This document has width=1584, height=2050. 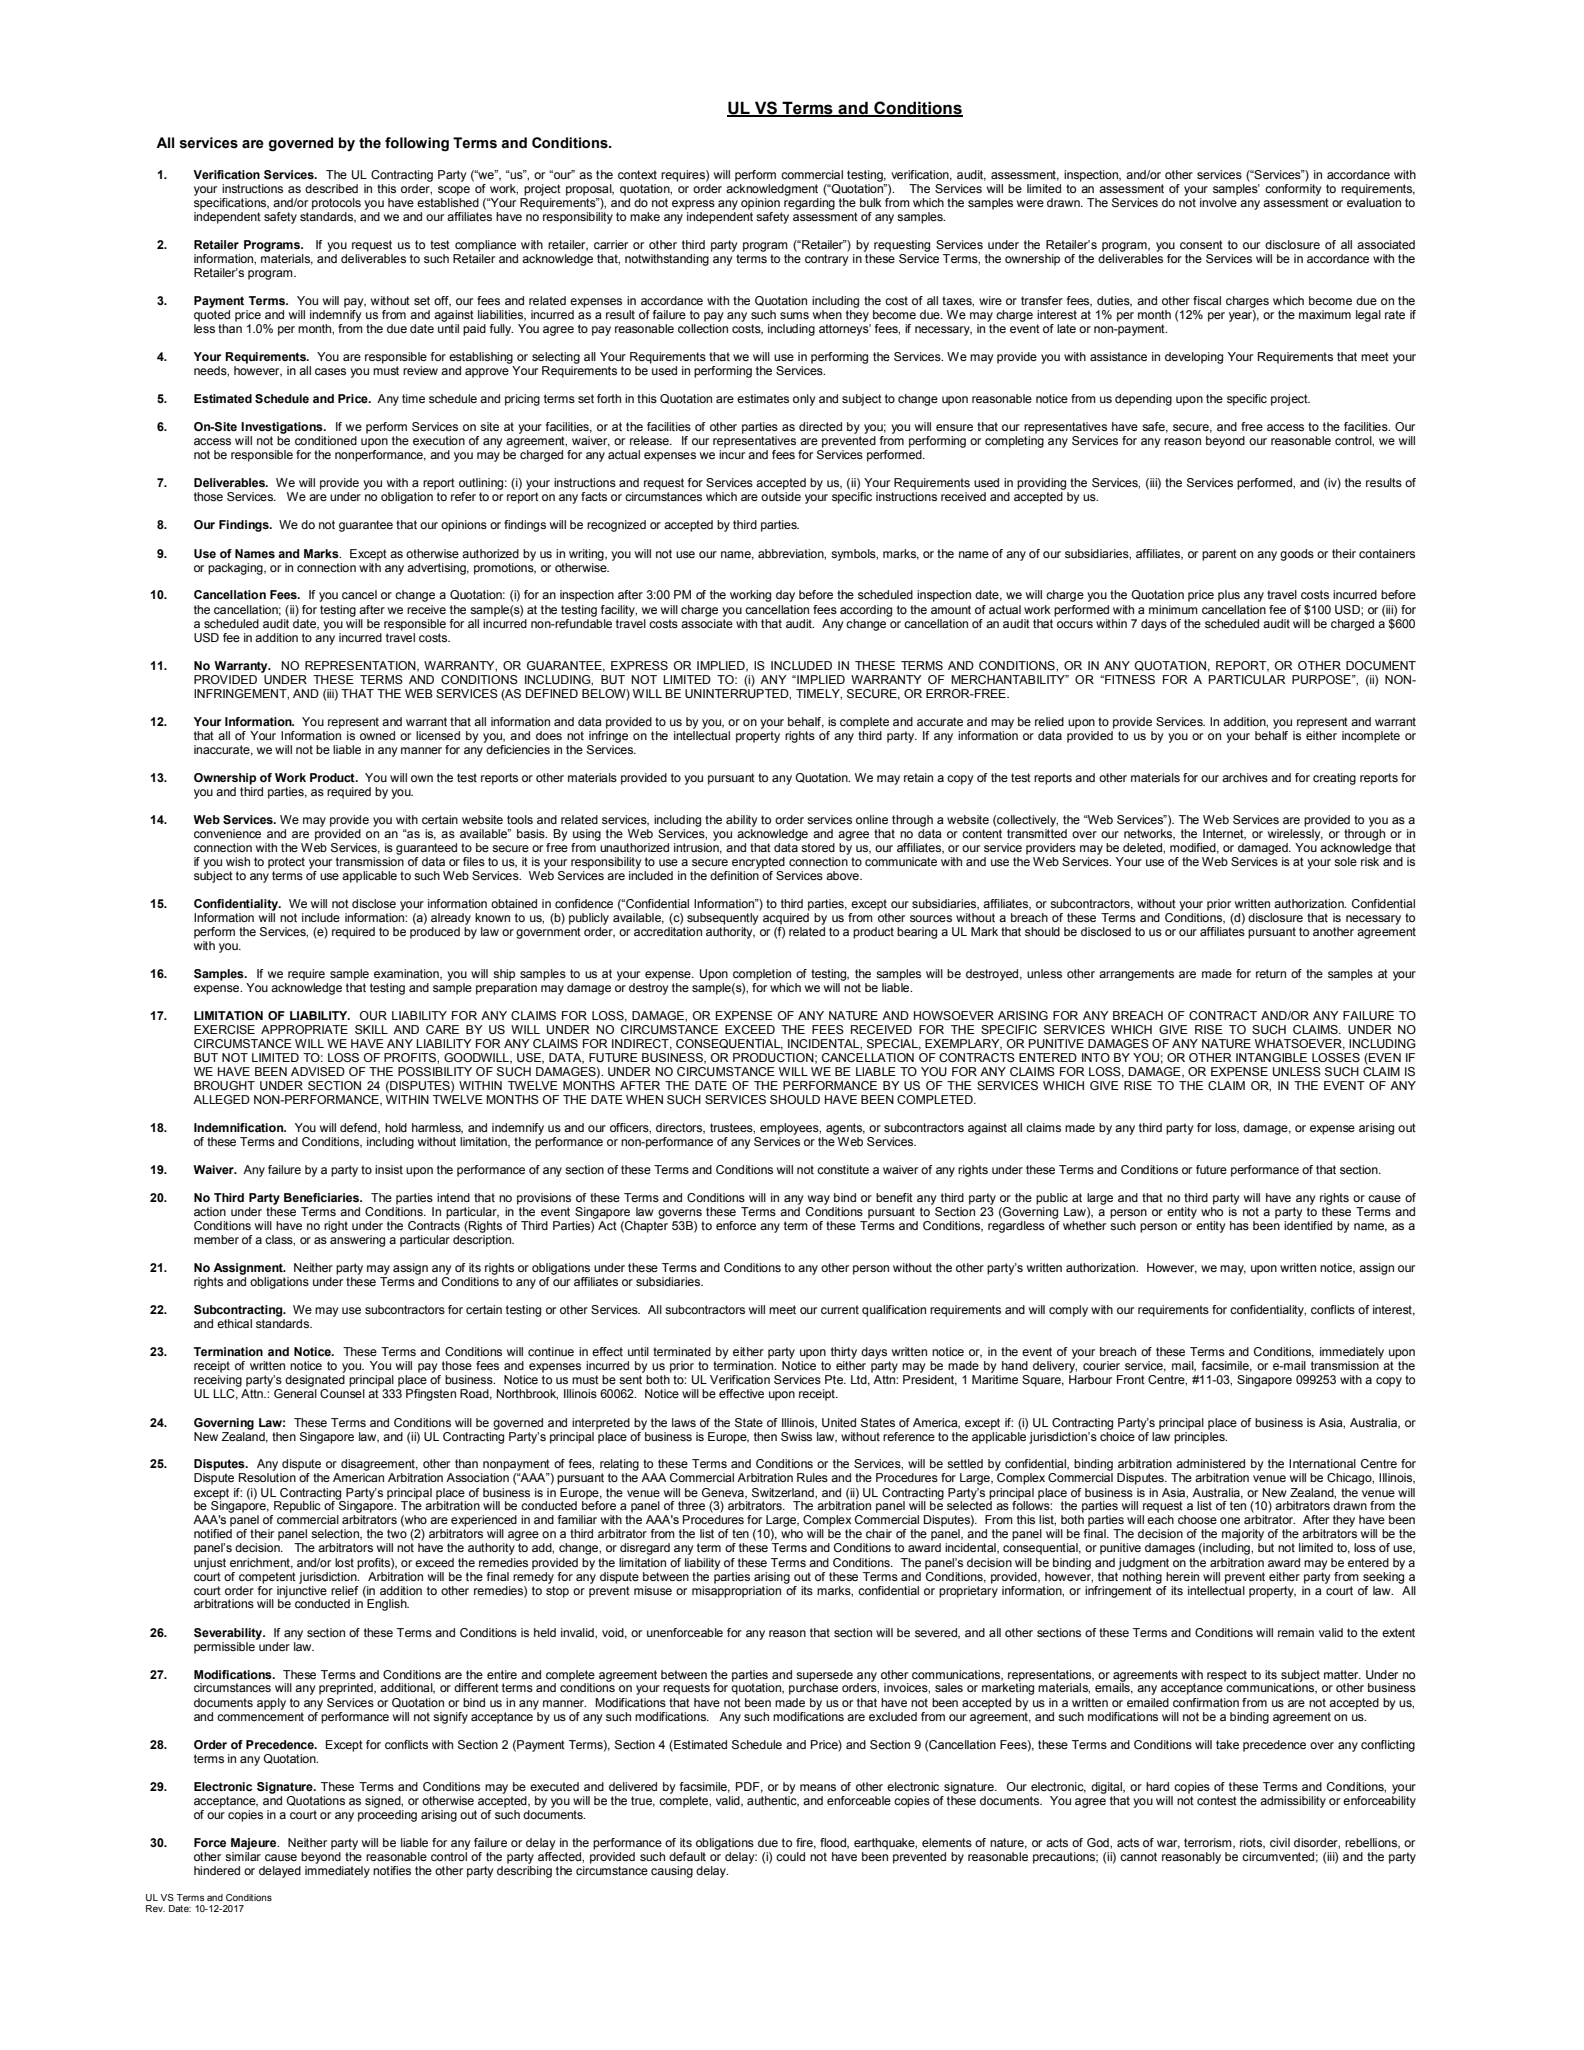 I want to click on means, so click(x=818, y=1787).
